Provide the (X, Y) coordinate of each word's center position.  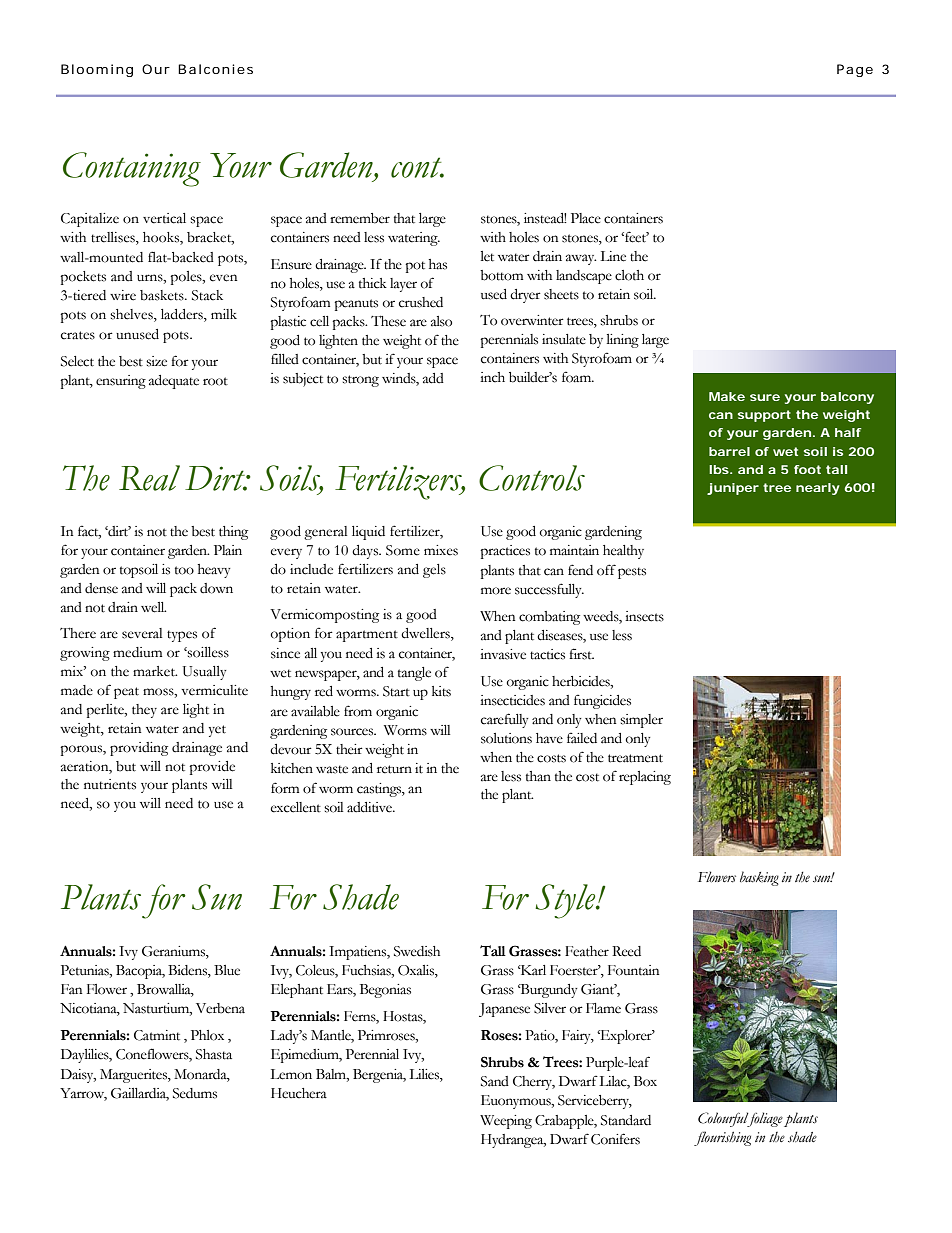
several (142, 633)
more (496, 591)
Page (855, 70)
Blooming (97, 70)
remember (360, 218)
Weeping (506, 1122)
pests (632, 573)
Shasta (214, 1054)
